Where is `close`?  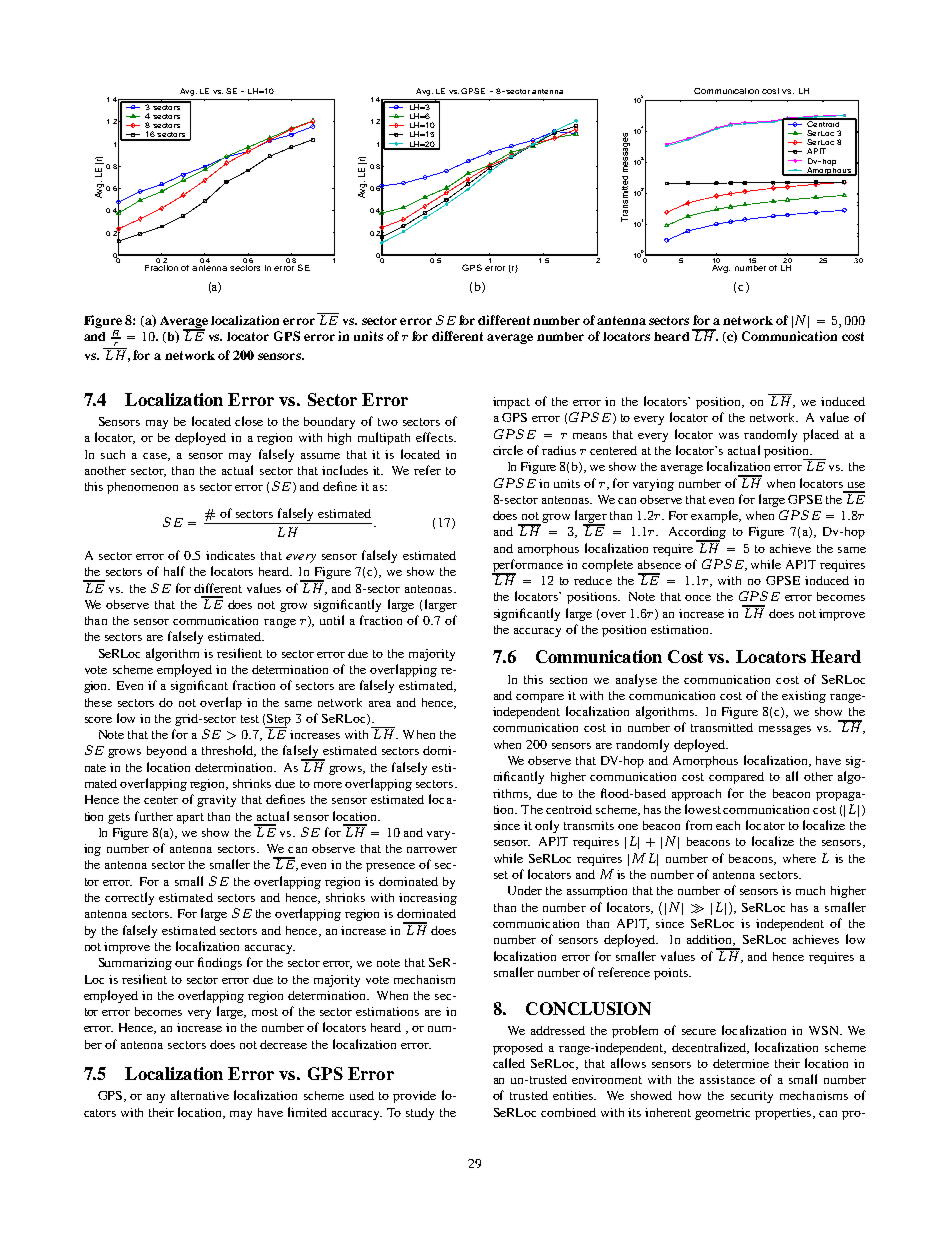 close is located at coordinates (249, 421).
